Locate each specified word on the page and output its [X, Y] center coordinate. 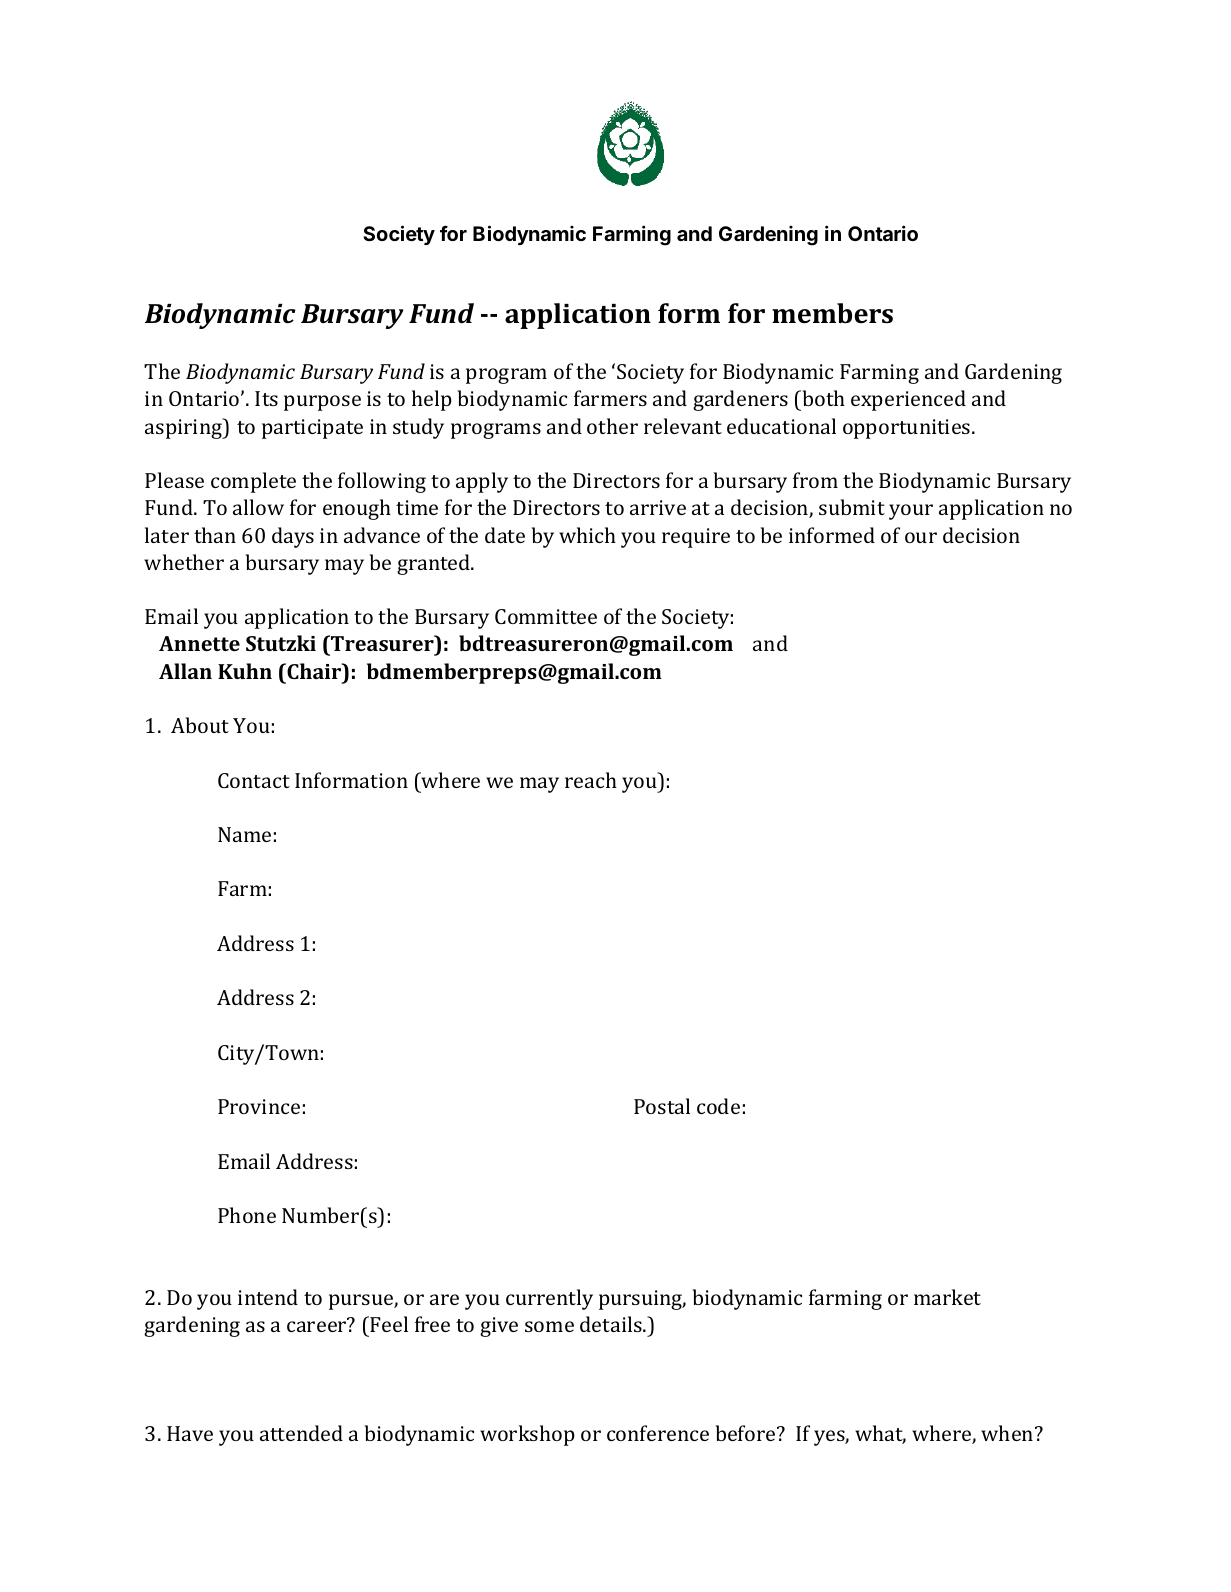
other [612, 426]
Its [266, 398]
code [718, 1106]
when [1008, 1433]
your [911, 512]
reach [591, 780]
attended [301, 1433]
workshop [527, 1435]
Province [259, 1106]
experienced [908, 400]
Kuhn [245, 671]
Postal [662, 1106]
